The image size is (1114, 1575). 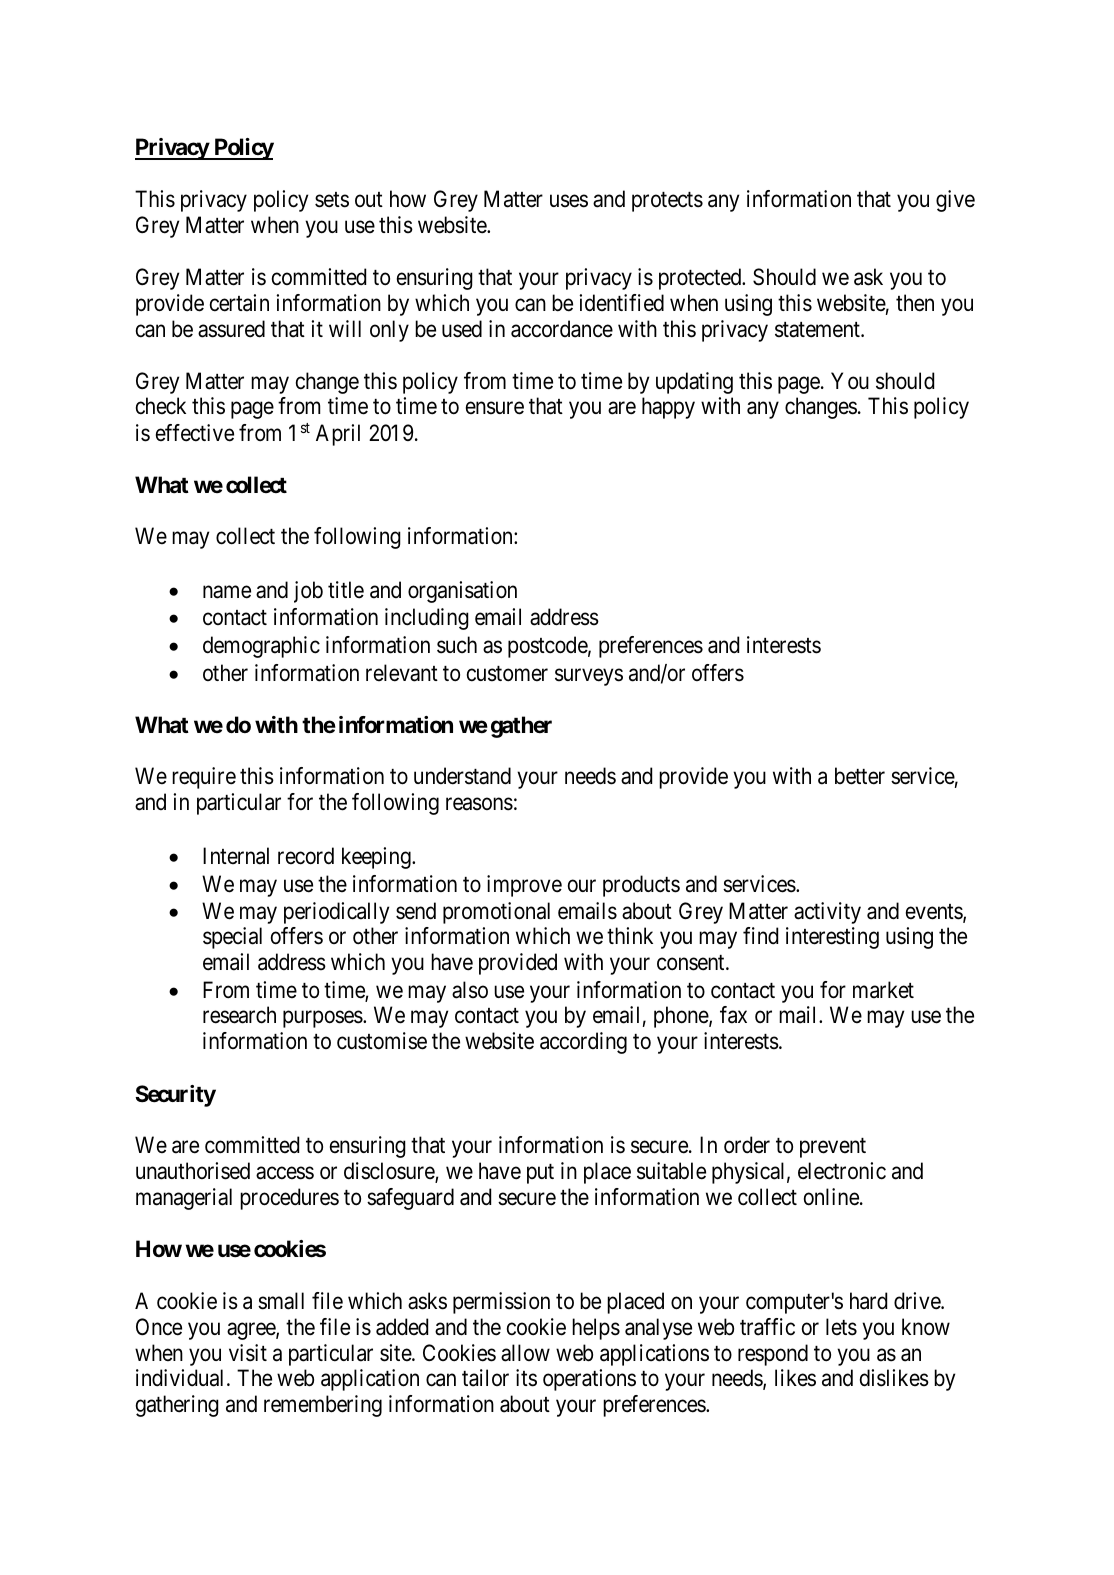 What do you see at coordinates (915, 303) in the page?
I see `then` at bounding box center [915, 303].
